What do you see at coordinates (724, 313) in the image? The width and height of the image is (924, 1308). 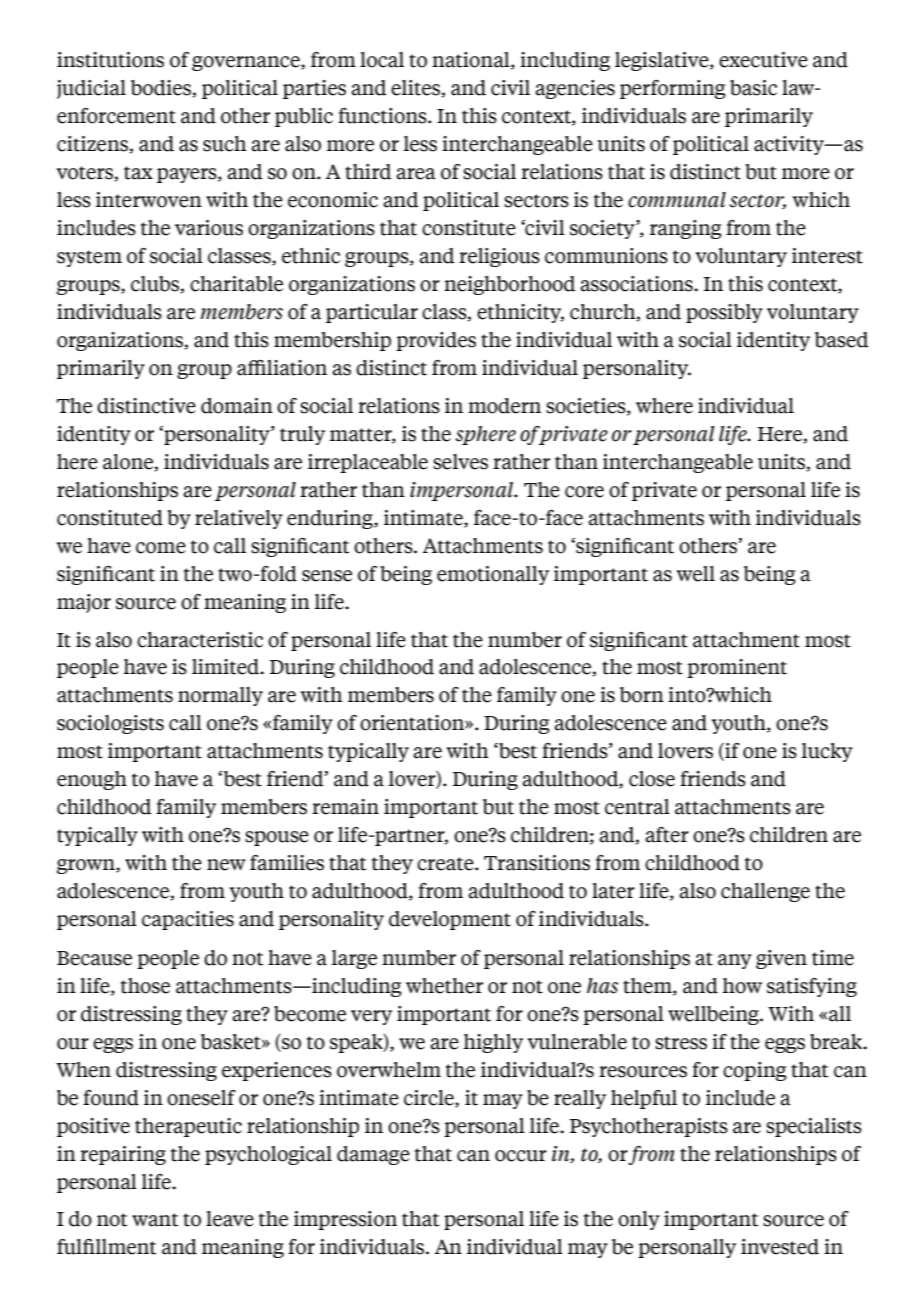 I see `possibly` at bounding box center [724, 313].
